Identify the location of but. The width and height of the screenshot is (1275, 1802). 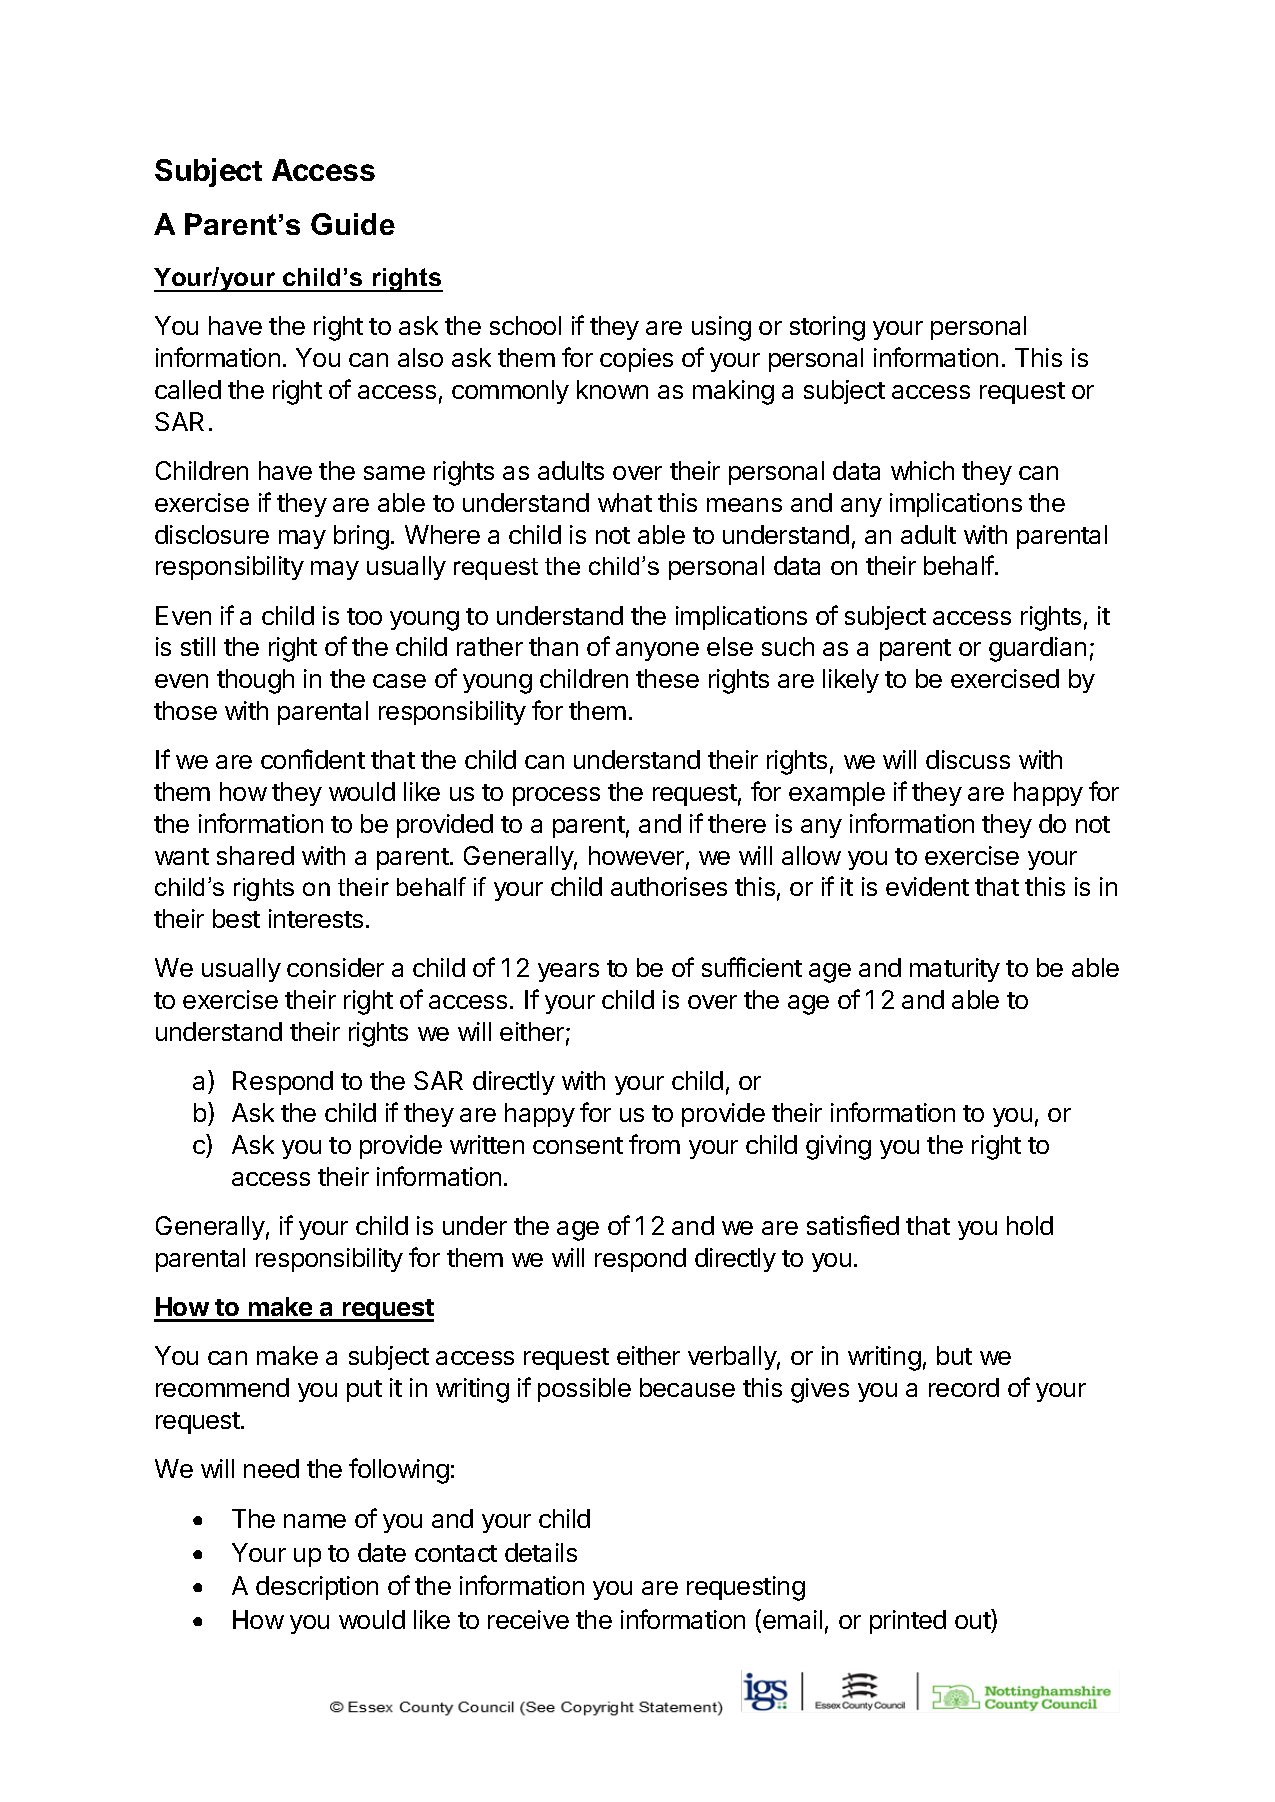
(954, 1355).
